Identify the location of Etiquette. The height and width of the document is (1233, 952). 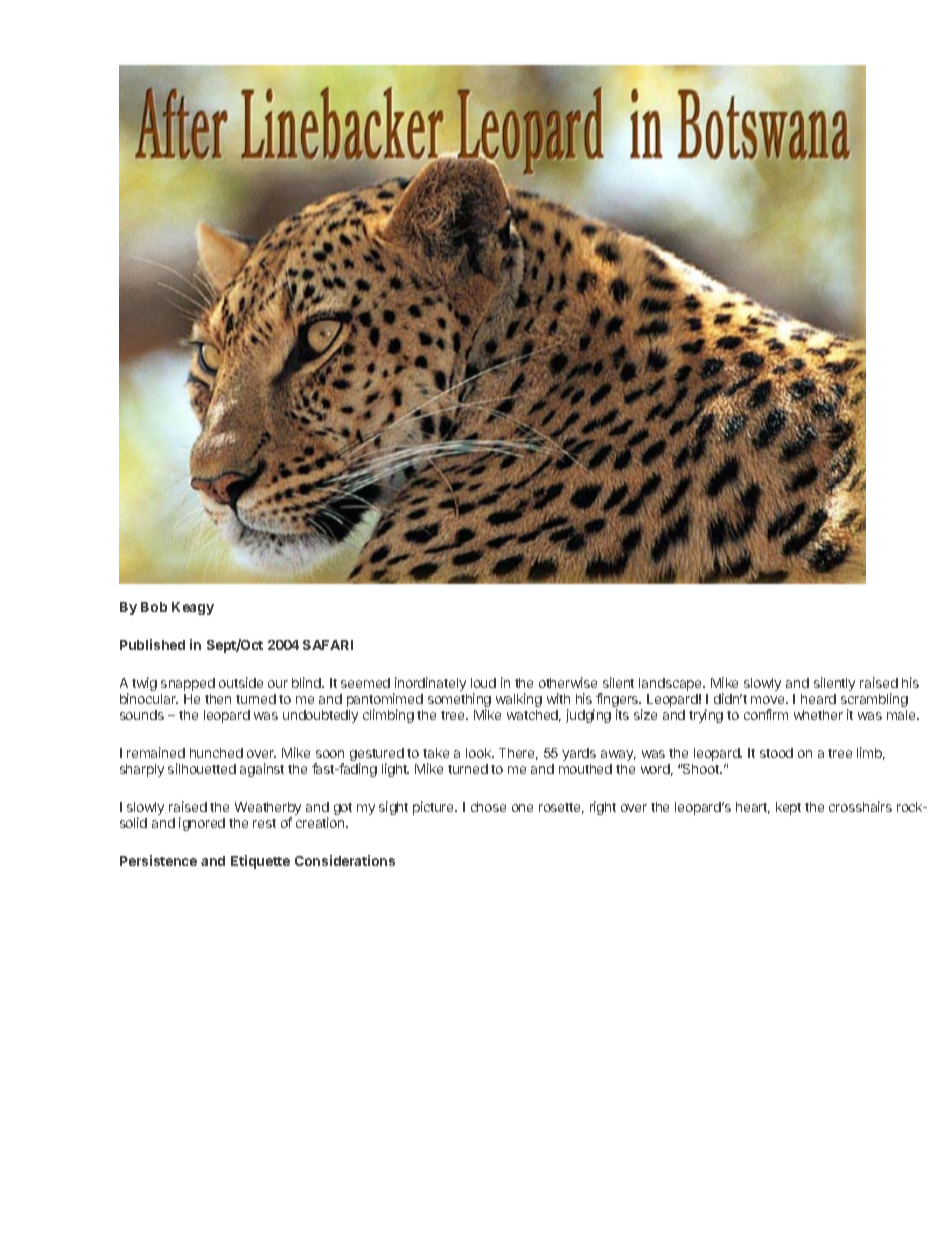
(260, 862).
